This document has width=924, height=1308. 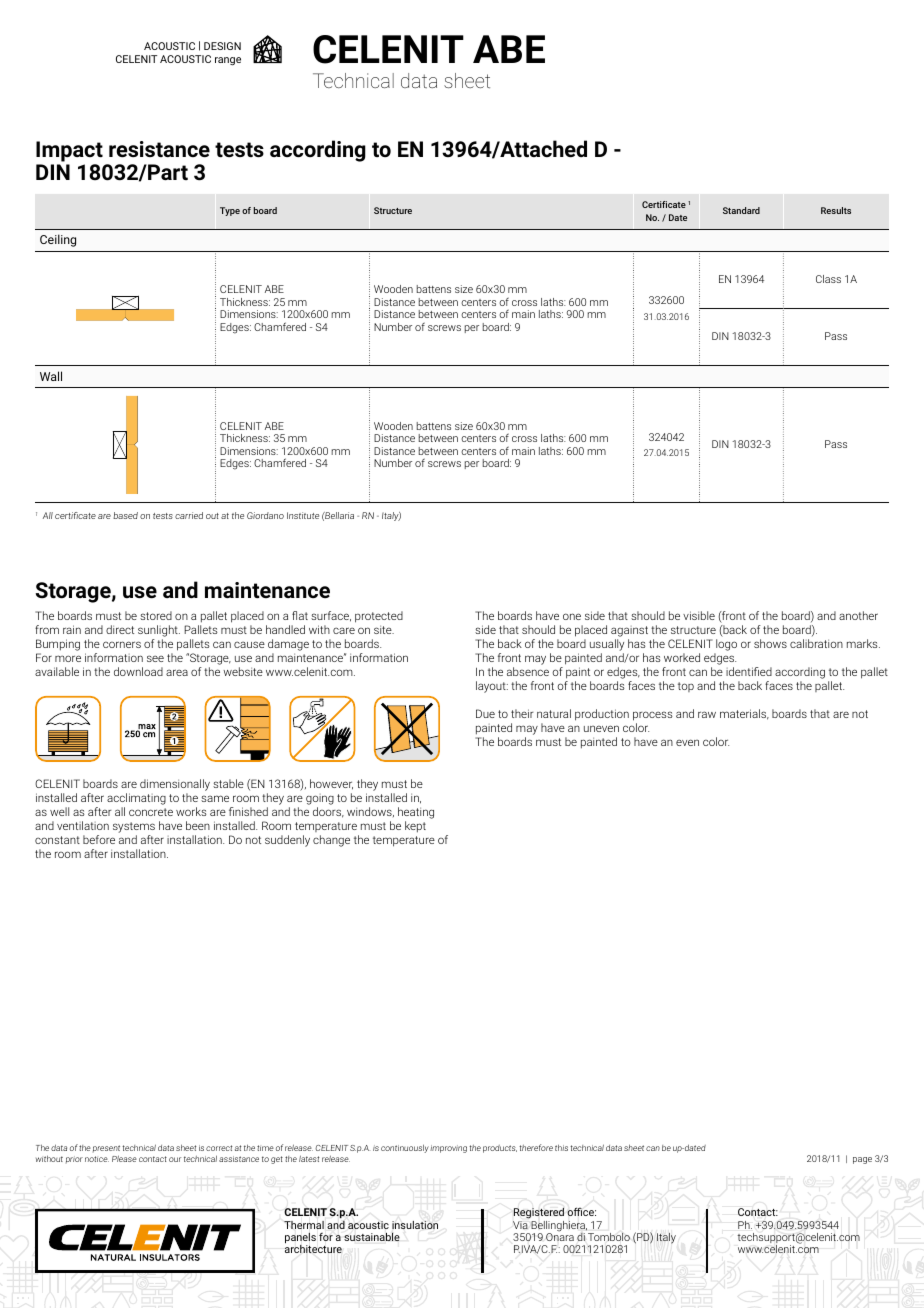 I want to click on Type, so click(x=230, y=211).
